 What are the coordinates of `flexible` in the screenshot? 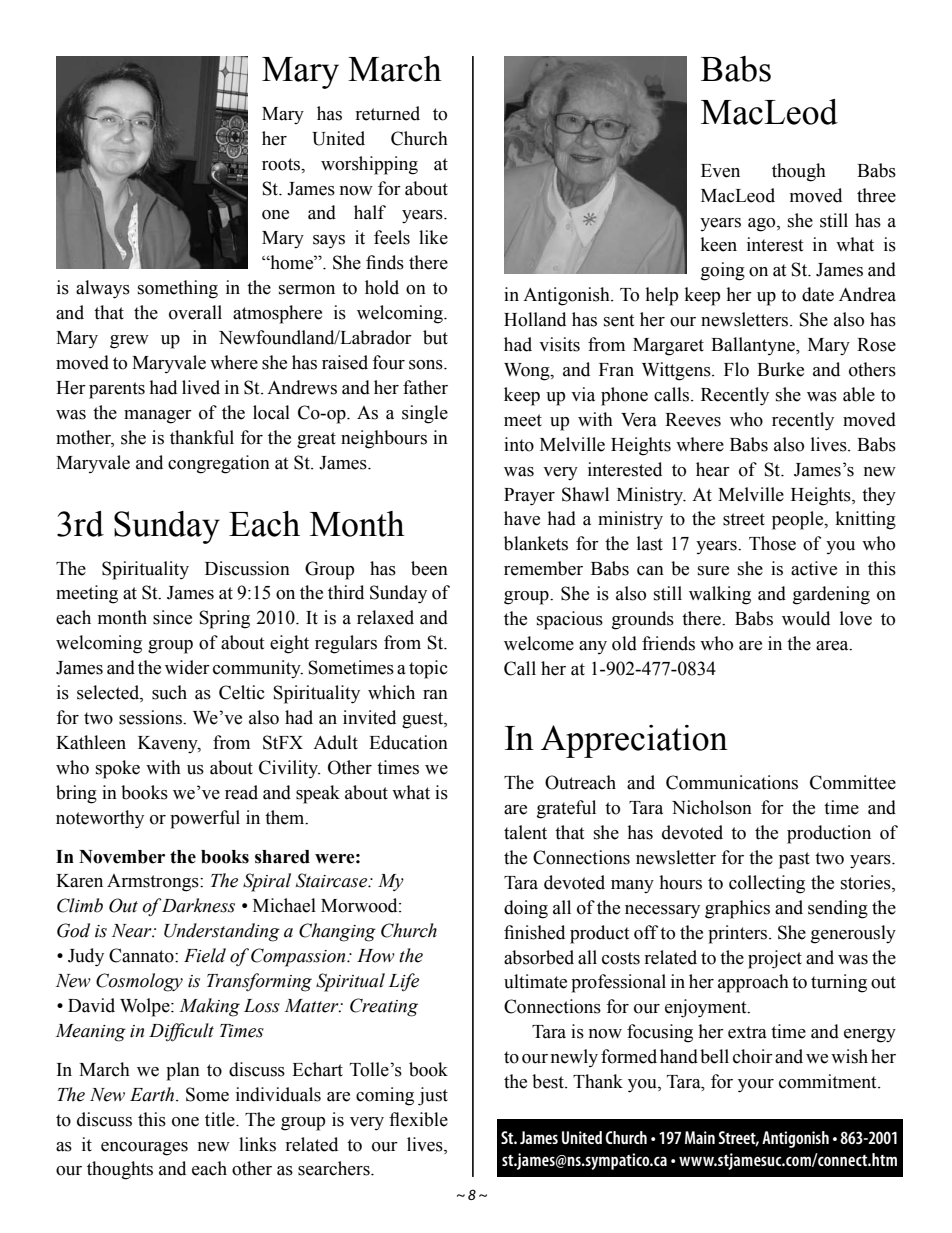 It's located at (418, 1119).
